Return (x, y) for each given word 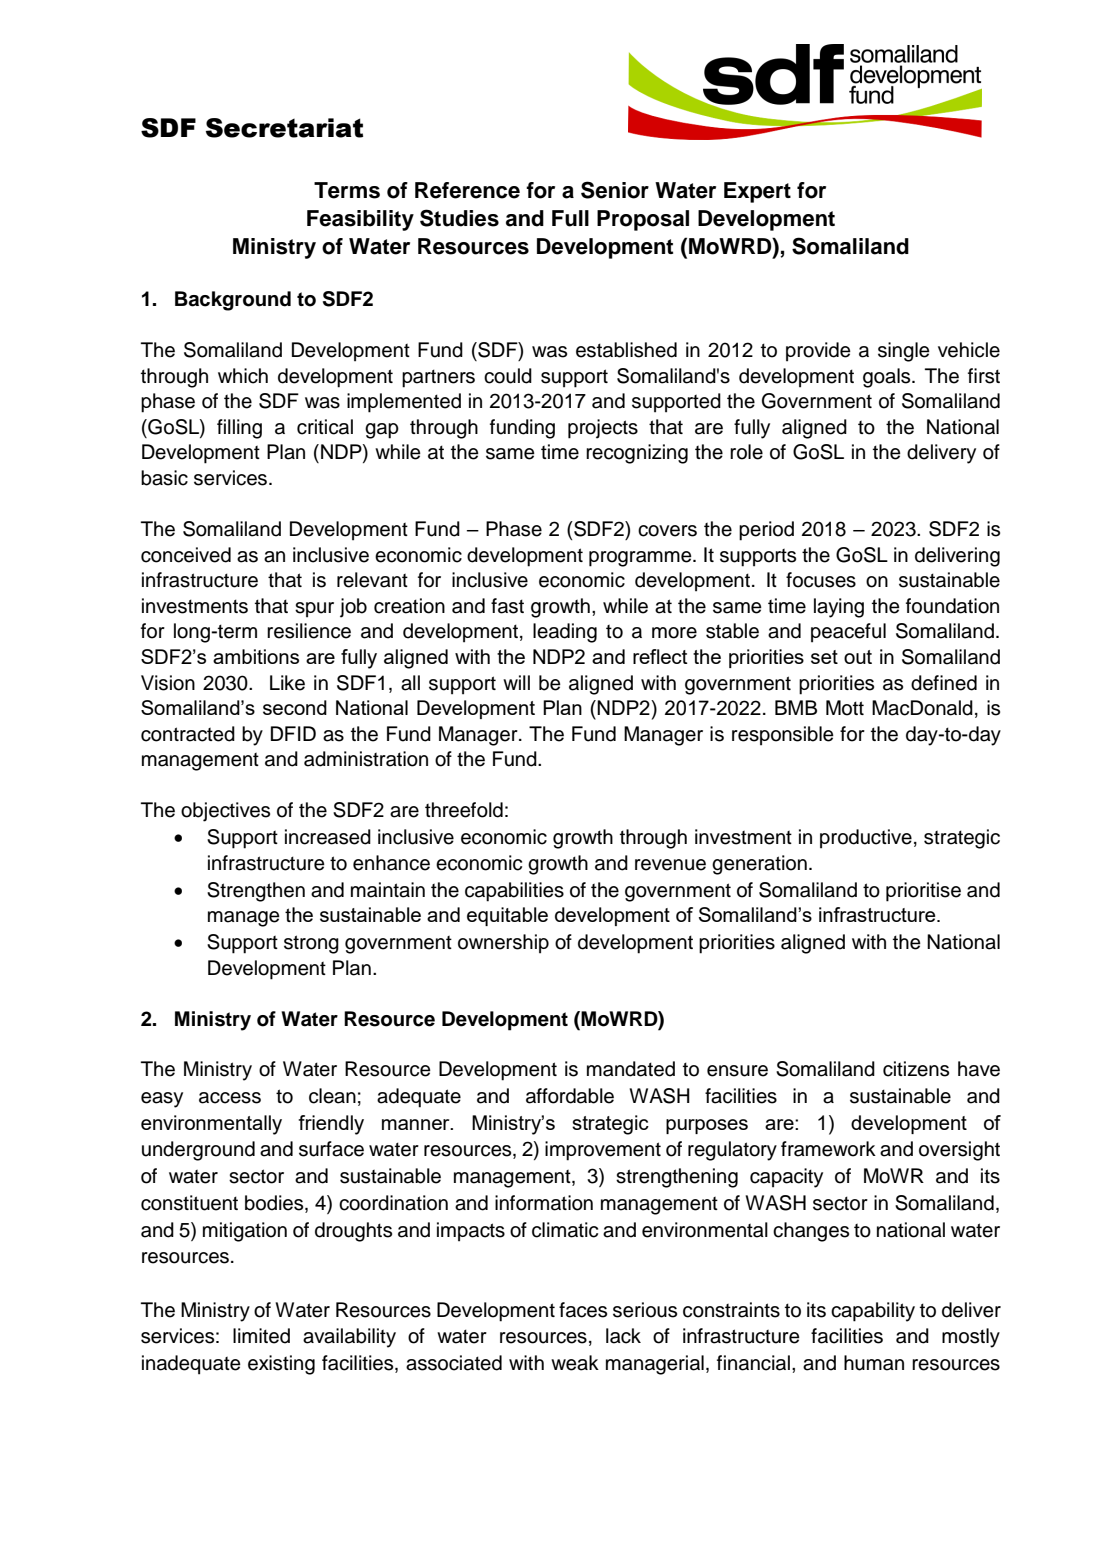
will (516, 682)
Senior (615, 190)
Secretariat (284, 128)
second (295, 707)
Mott (845, 708)
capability (873, 1312)
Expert (757, 192)
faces (583, 1310)
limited (261, 1336)
